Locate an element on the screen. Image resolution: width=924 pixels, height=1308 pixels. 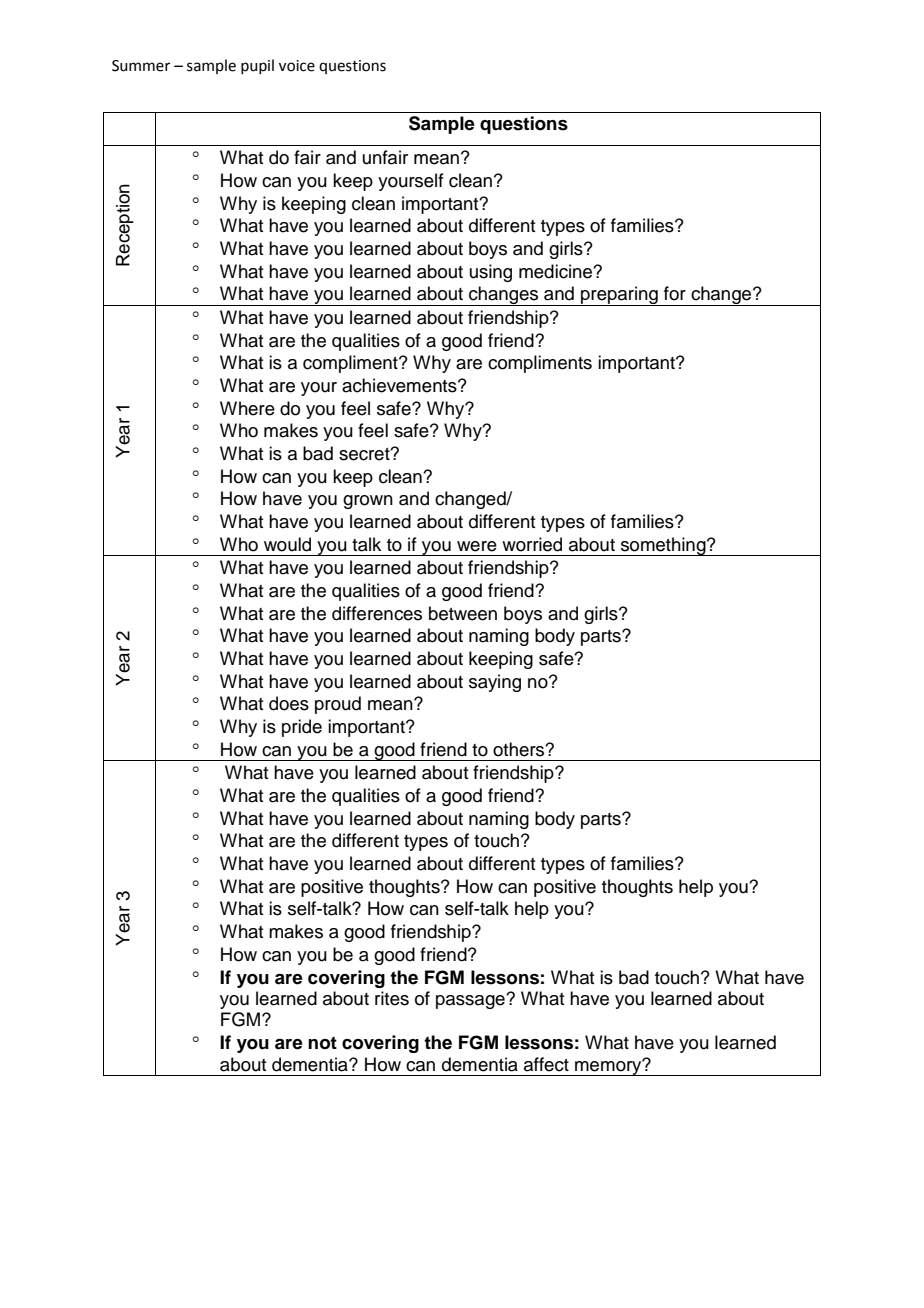
saying is located at coordinates (495, 683).
